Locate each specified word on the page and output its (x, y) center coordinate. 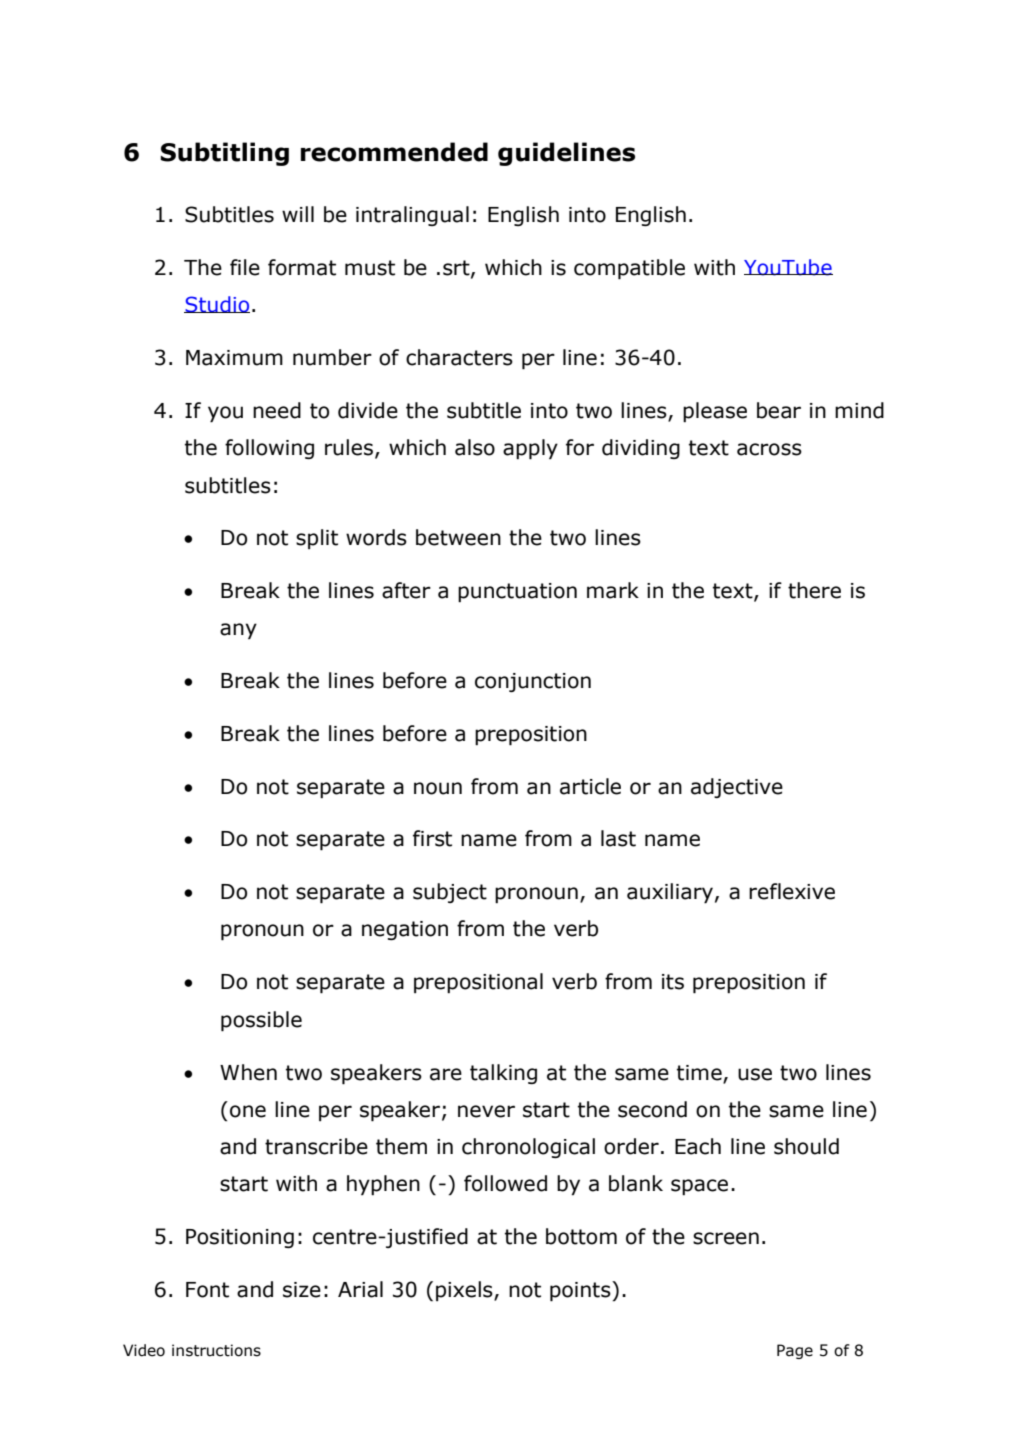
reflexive (792, 891)
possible (261, 1021)
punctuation (517, 592)
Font (207, 1290)
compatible (629, 269)
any (238, 631)
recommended (394, 152)
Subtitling (224, 154)
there (814, 590)
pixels (465, 1291)
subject (450, 893)
